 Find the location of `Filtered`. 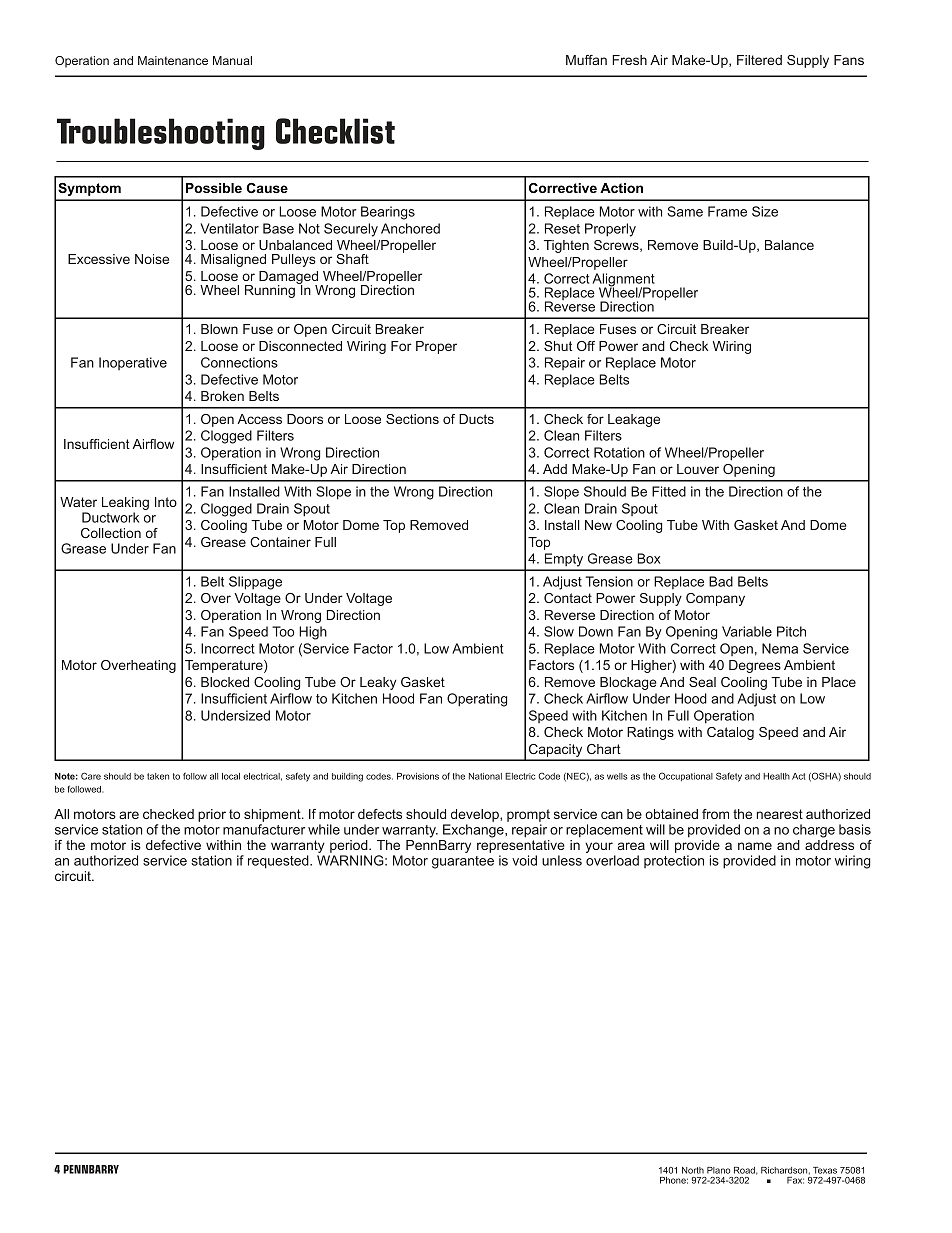

Filtered is located at coordinates (759, 60).
